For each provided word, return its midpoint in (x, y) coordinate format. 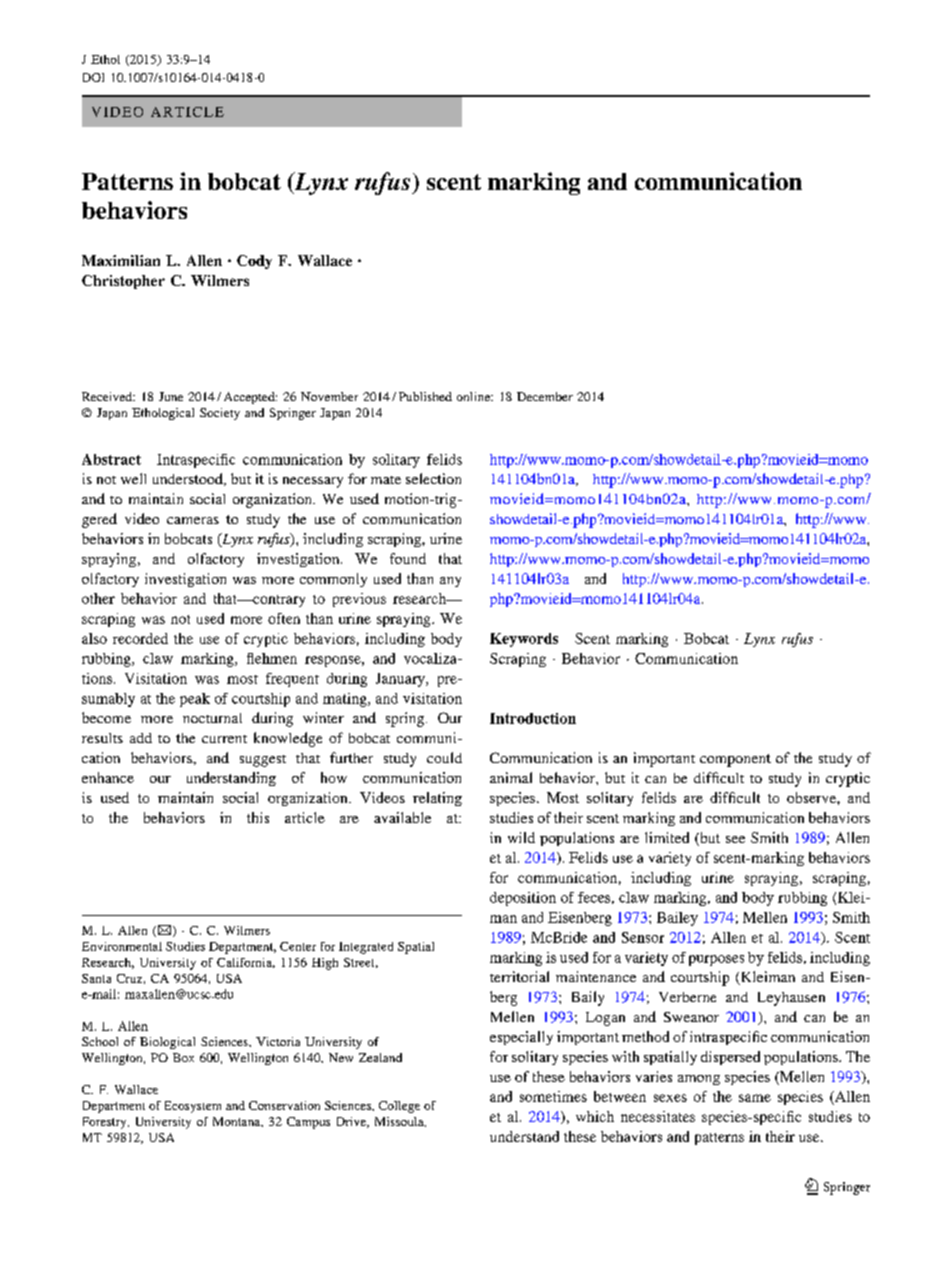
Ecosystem (193, 1107)
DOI (93, 77)
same (755, 1098)
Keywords (524, 640)
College (399, 1107)
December (545, 396)
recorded (140, 638)
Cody (254, 262)
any (450, 582)
